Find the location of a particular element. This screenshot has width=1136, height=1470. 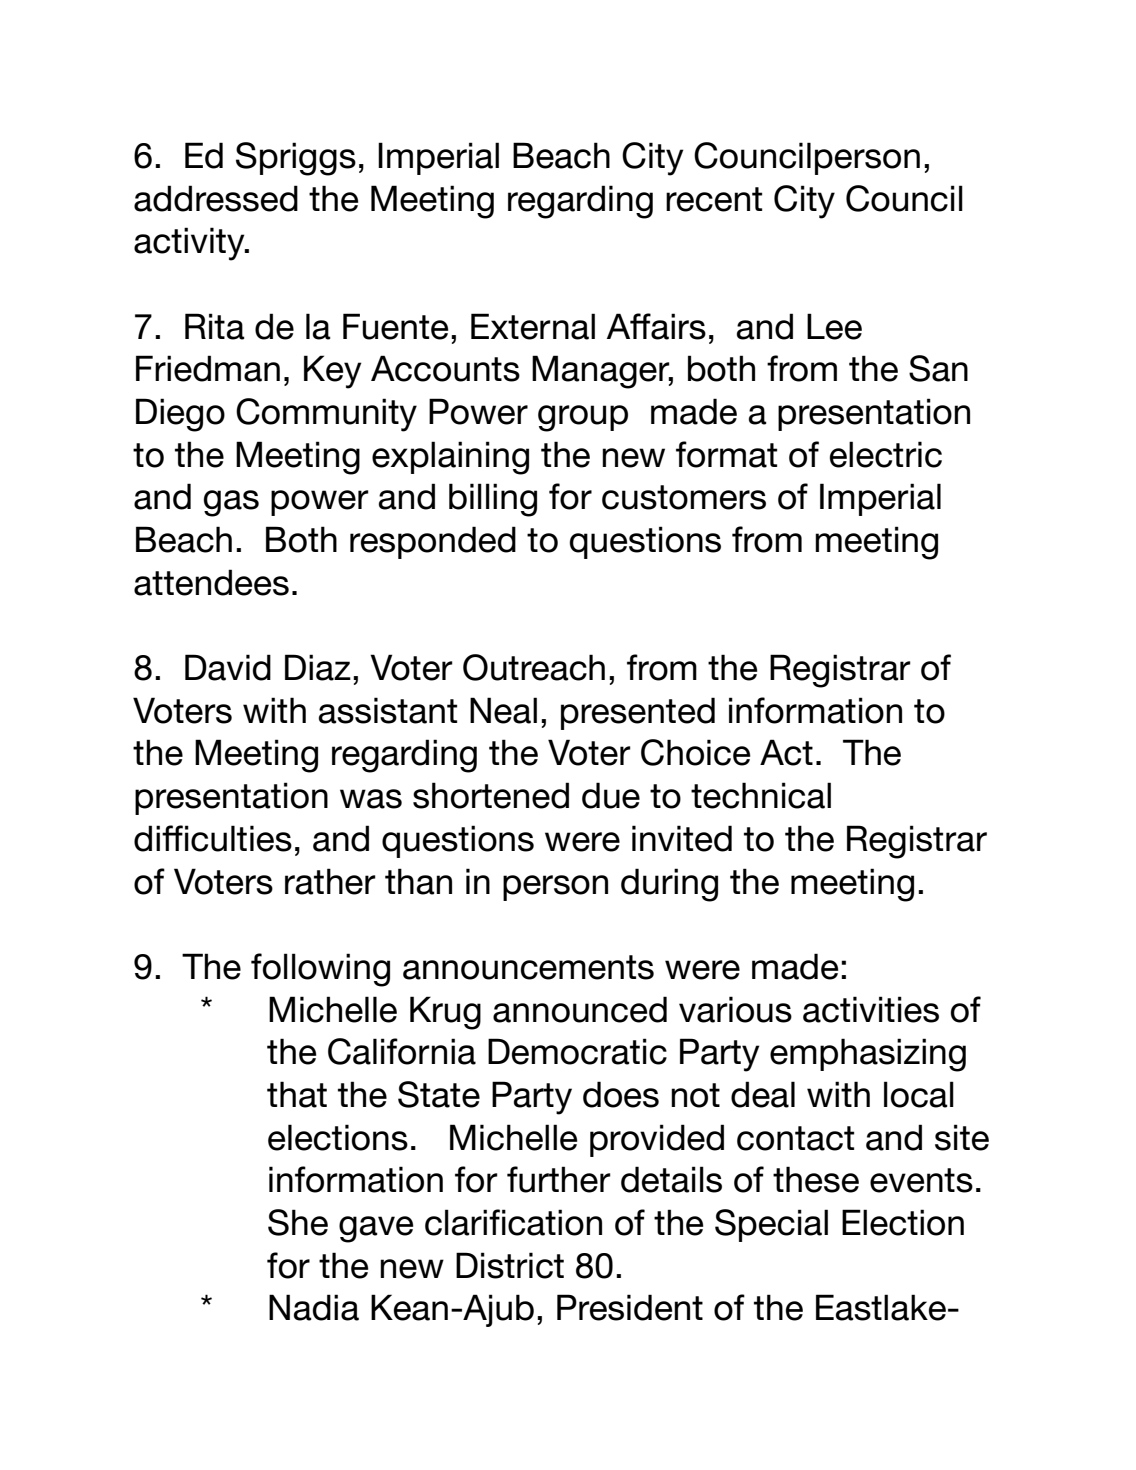

addressed is located at coordinates (216, 198).
